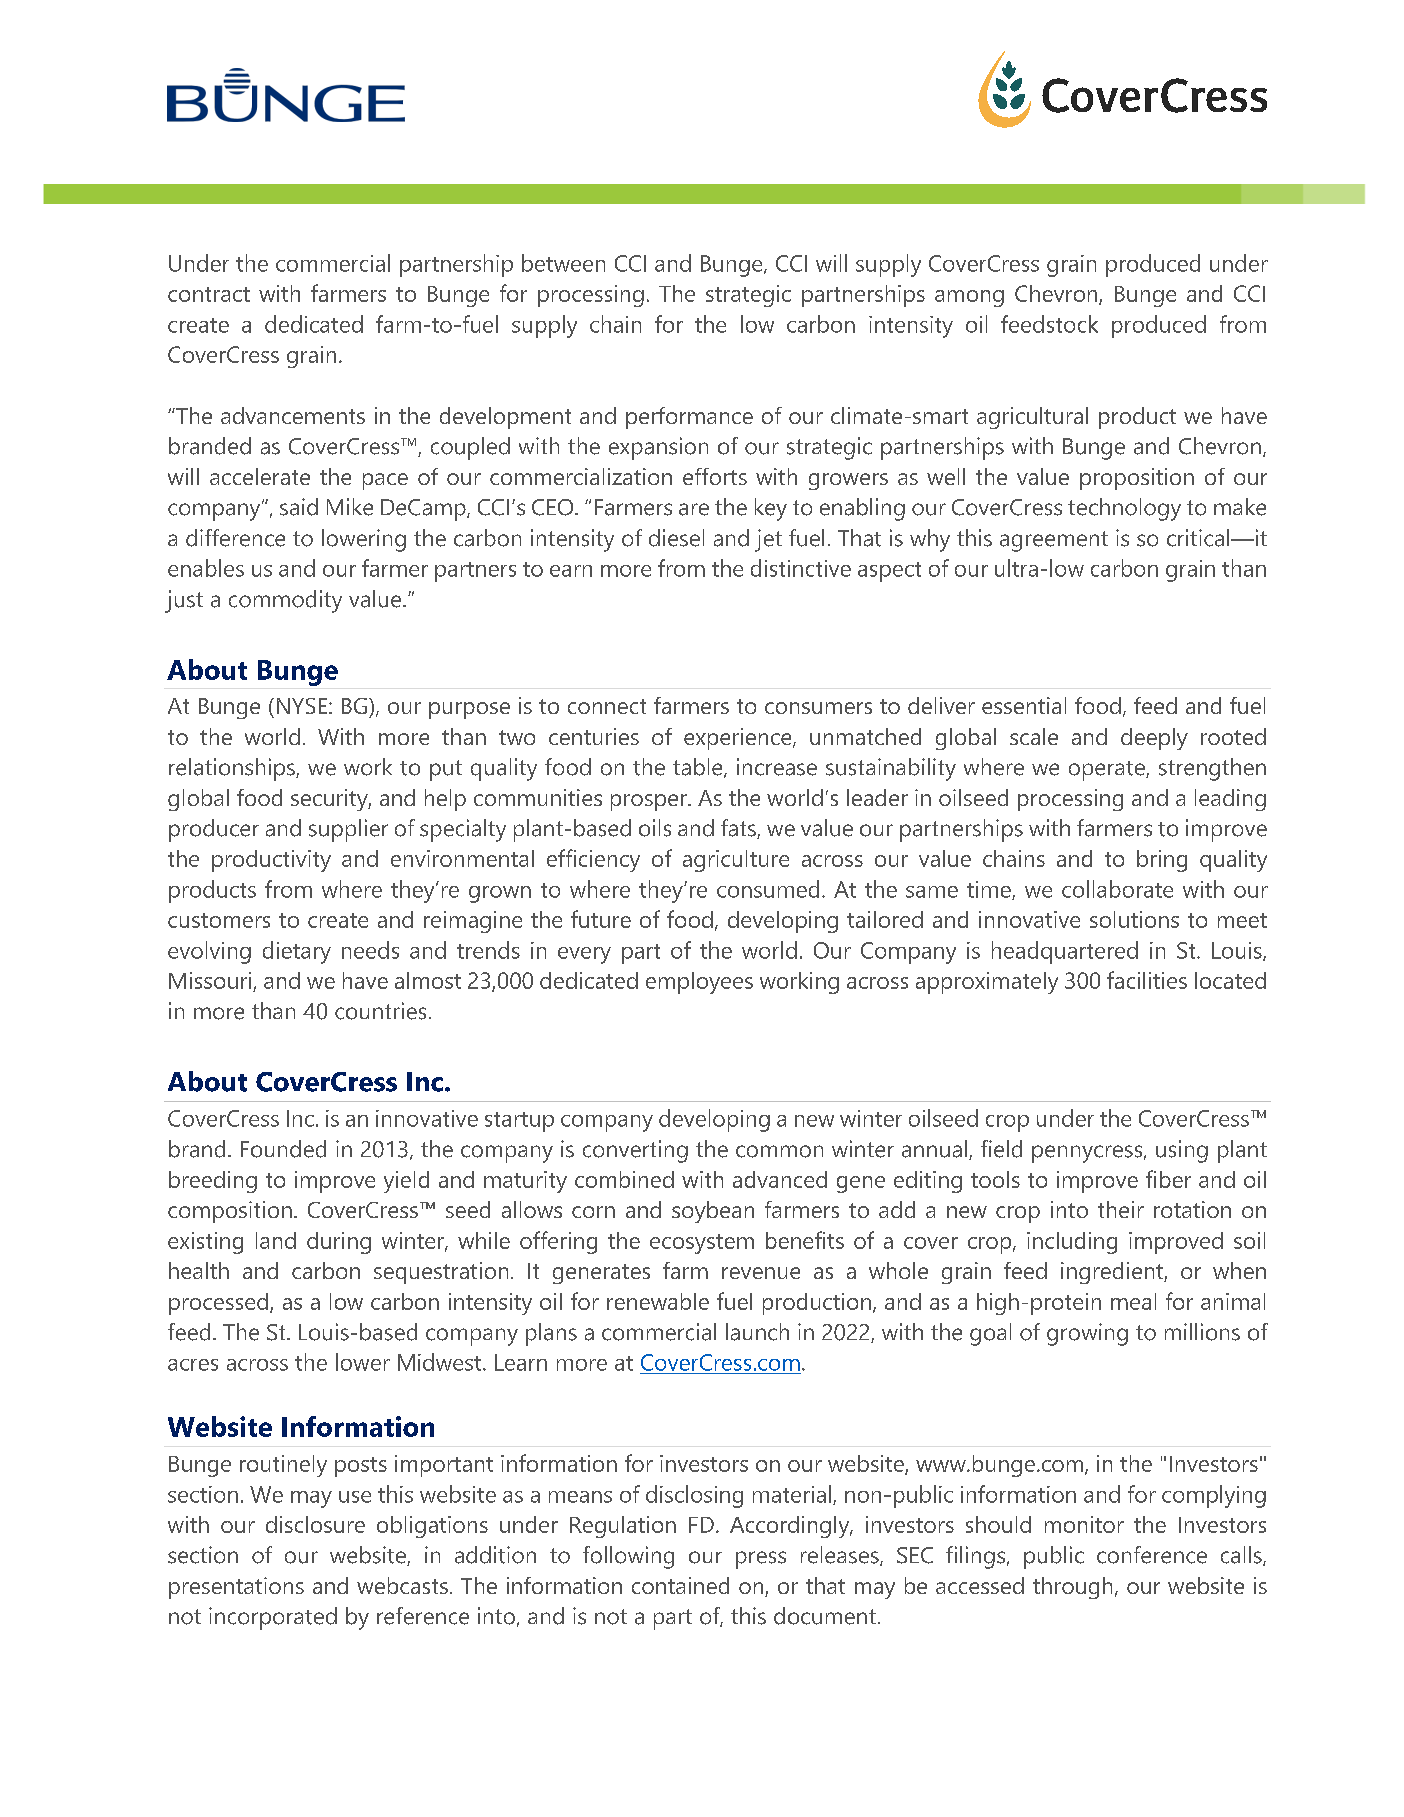 Image resolution: width=1404 pixels, height=1817 pixels. Describe the element at coordinates (220, 1304) in the screenshot. I see `processed` at that location.
